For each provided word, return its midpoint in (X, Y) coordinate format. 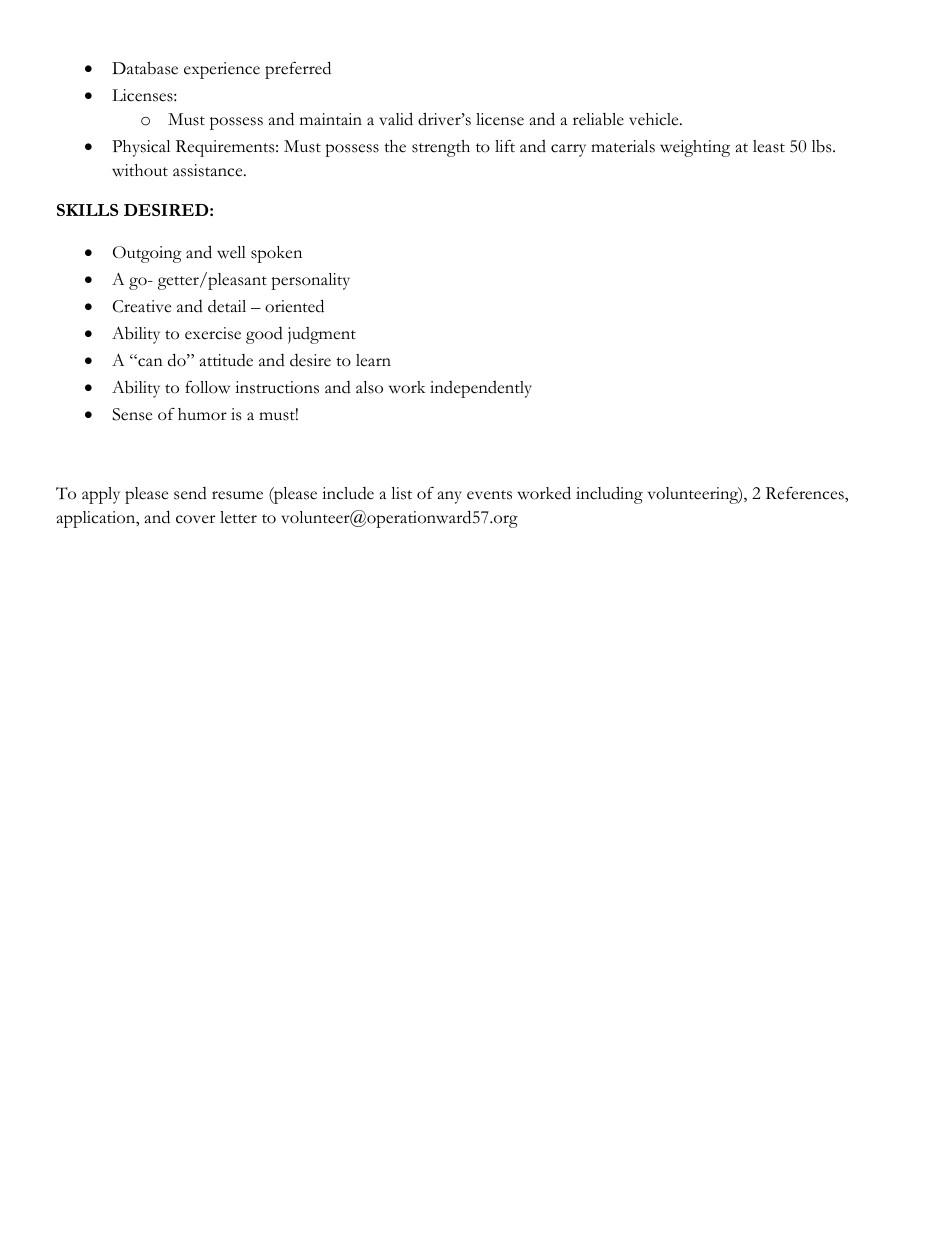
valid (396, 119)
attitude (226, 360)
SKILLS (87, 210)
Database (145, 68)
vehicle (655, 119)
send (190, 493)
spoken (276, 254)
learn (373, 360)
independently (481, 389)
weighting (695, 148)
